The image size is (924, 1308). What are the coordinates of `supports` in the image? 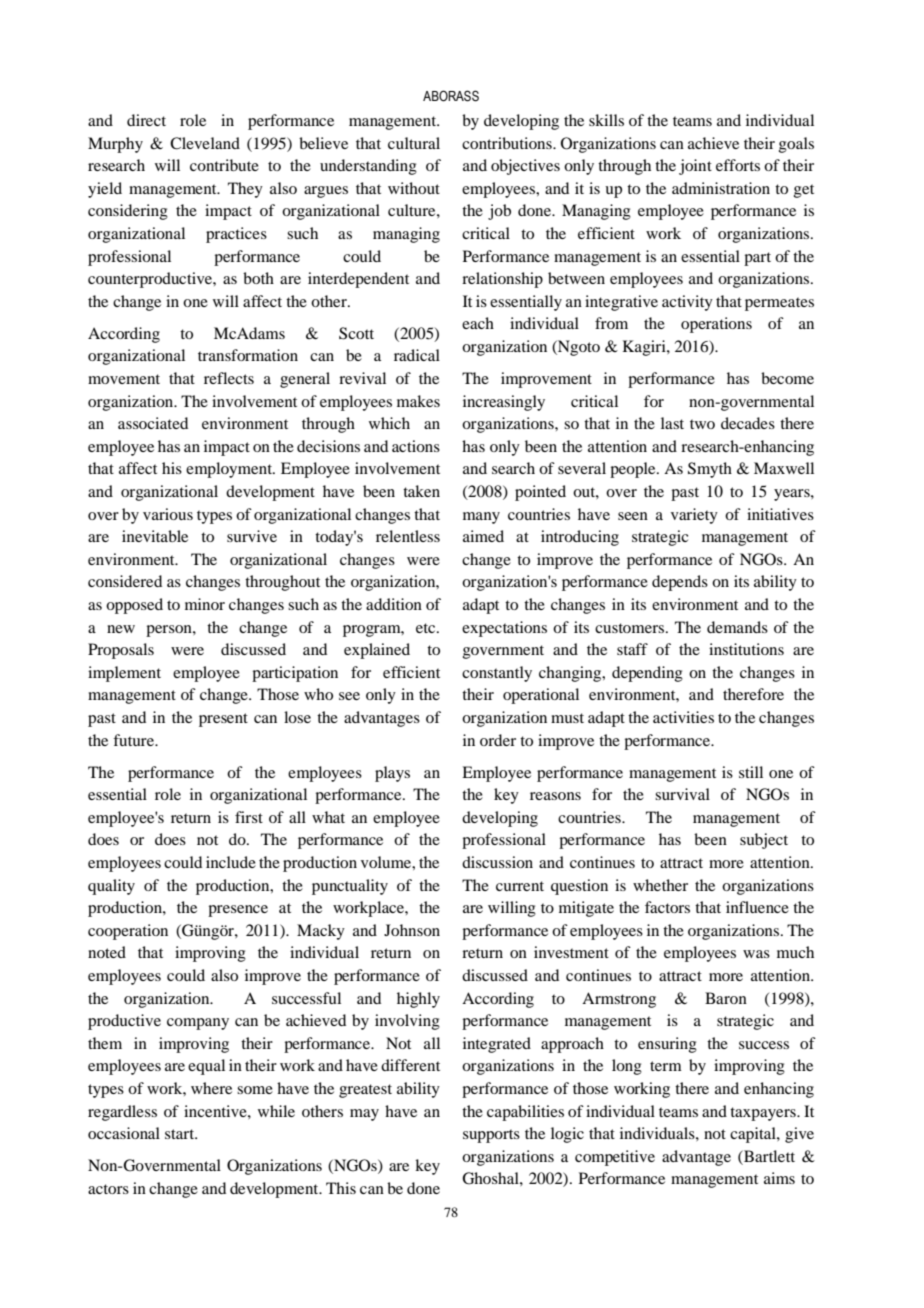 It's located at (491, 1136).
